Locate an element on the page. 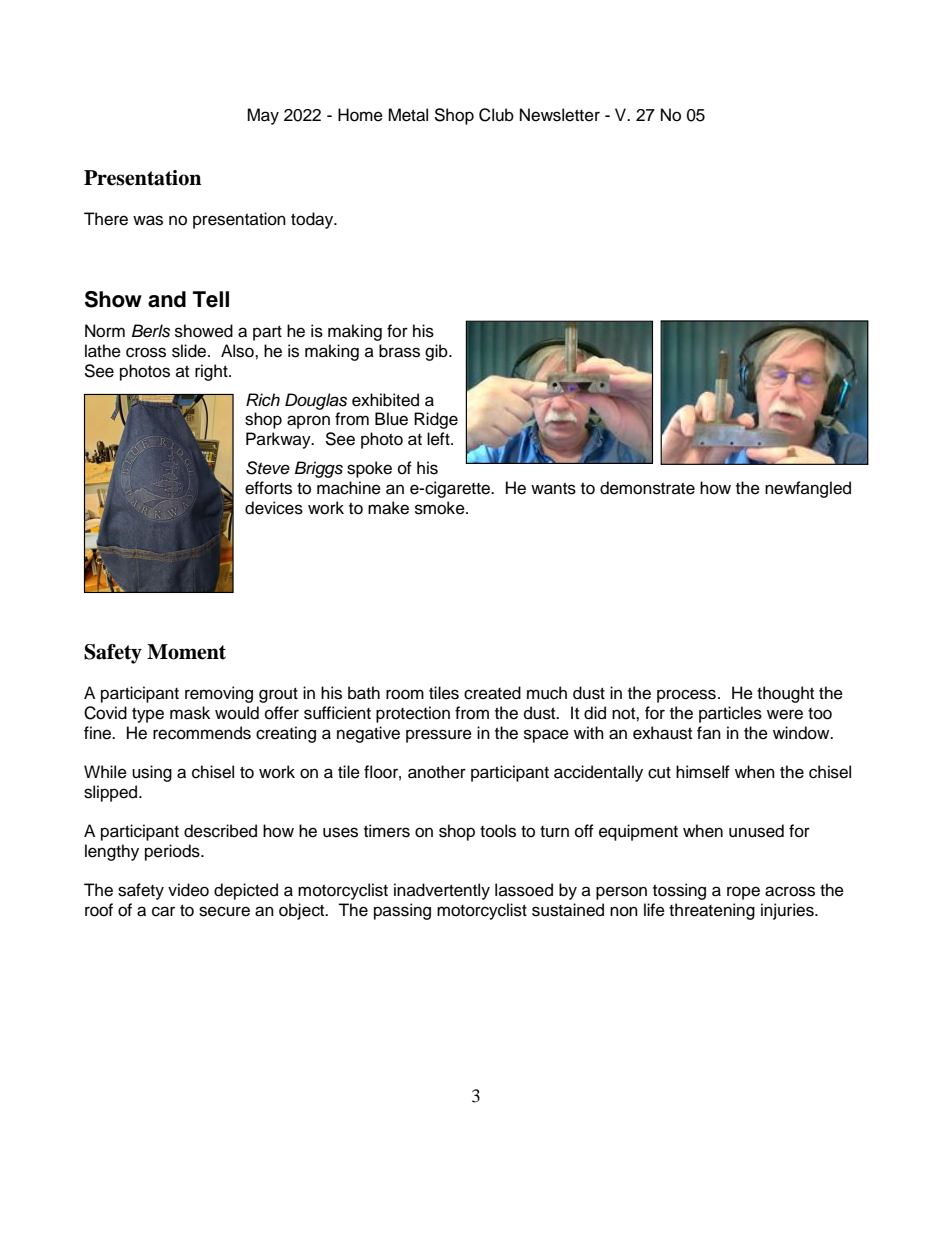 The image size is (952, 1233). created is located at coordinates (492, 693).
